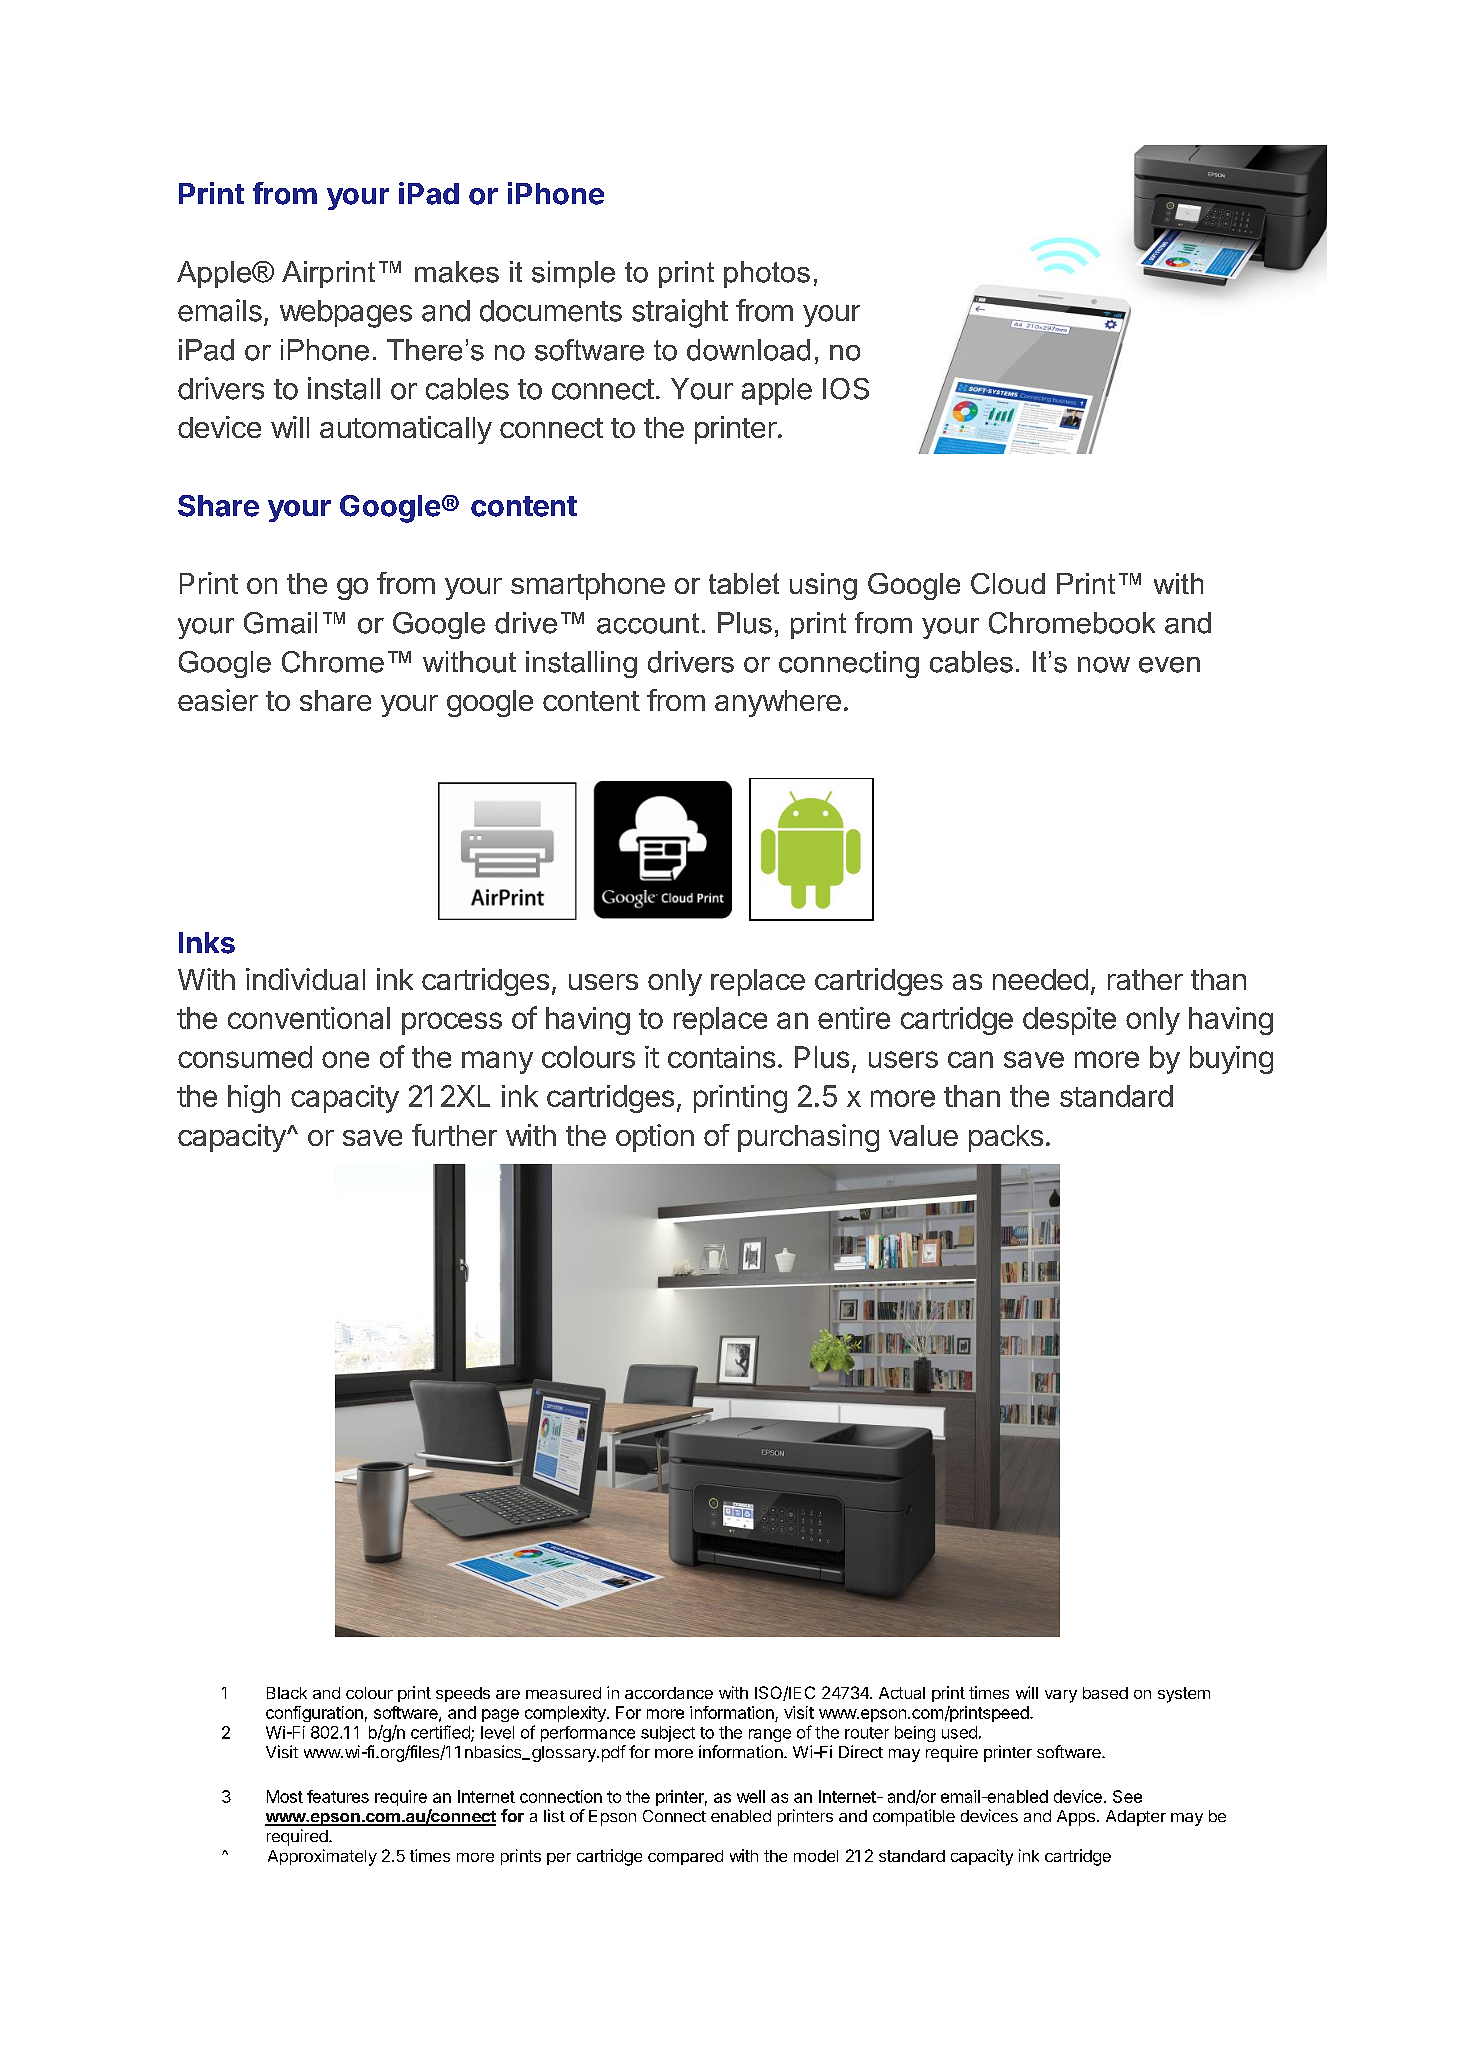 This document has height=2068, width=1462. I want to click on well, so click(751, 1796).
